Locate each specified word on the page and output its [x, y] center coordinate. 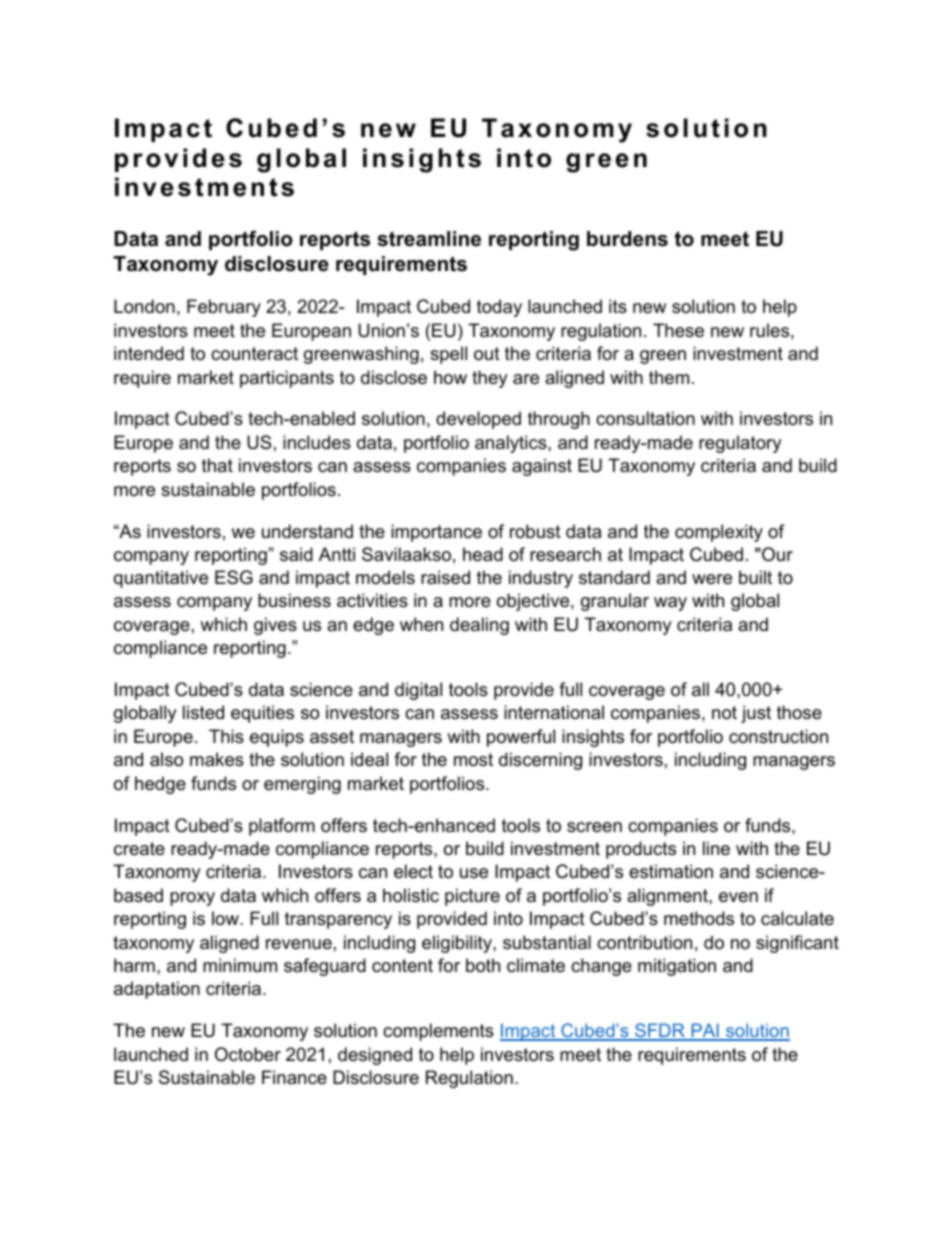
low [226, 918]
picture [472, 897]
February [224, 308]
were [712, 579]
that [217, 465]
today [499, 308]
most [473, 760]
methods [699, 918]
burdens [627, 239]
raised [445, 577]
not [724, 713]
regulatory [740, 444]
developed [478, 420]
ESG [234, 577]
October [248, 1054]
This [226, 736]
